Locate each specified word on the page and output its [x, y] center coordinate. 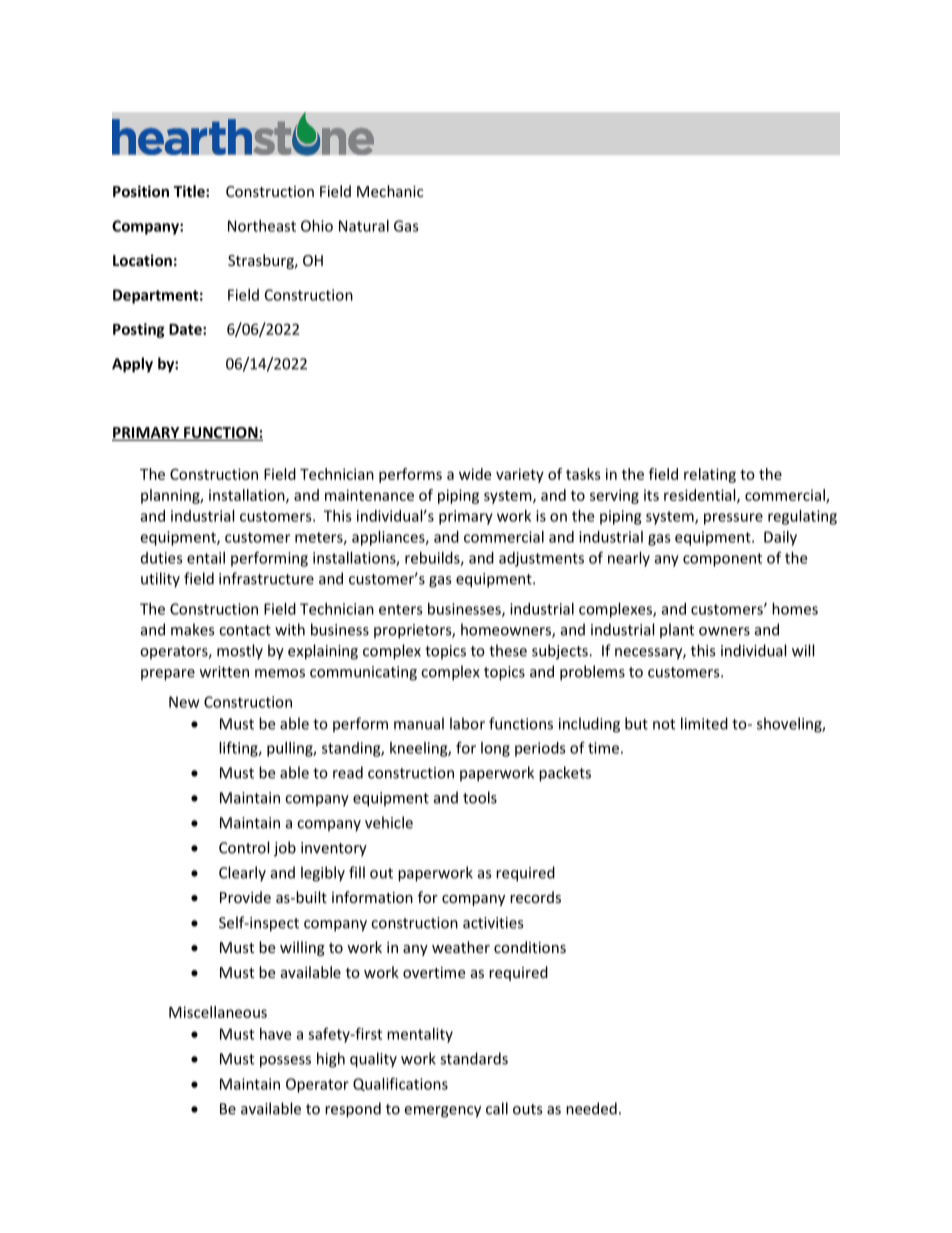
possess [285, 1062]
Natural [364, 226]
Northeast [262, 226]
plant [677, 631]
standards [474, 1058]
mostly [240, 652]
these [508, 650]
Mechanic [390, 191]
